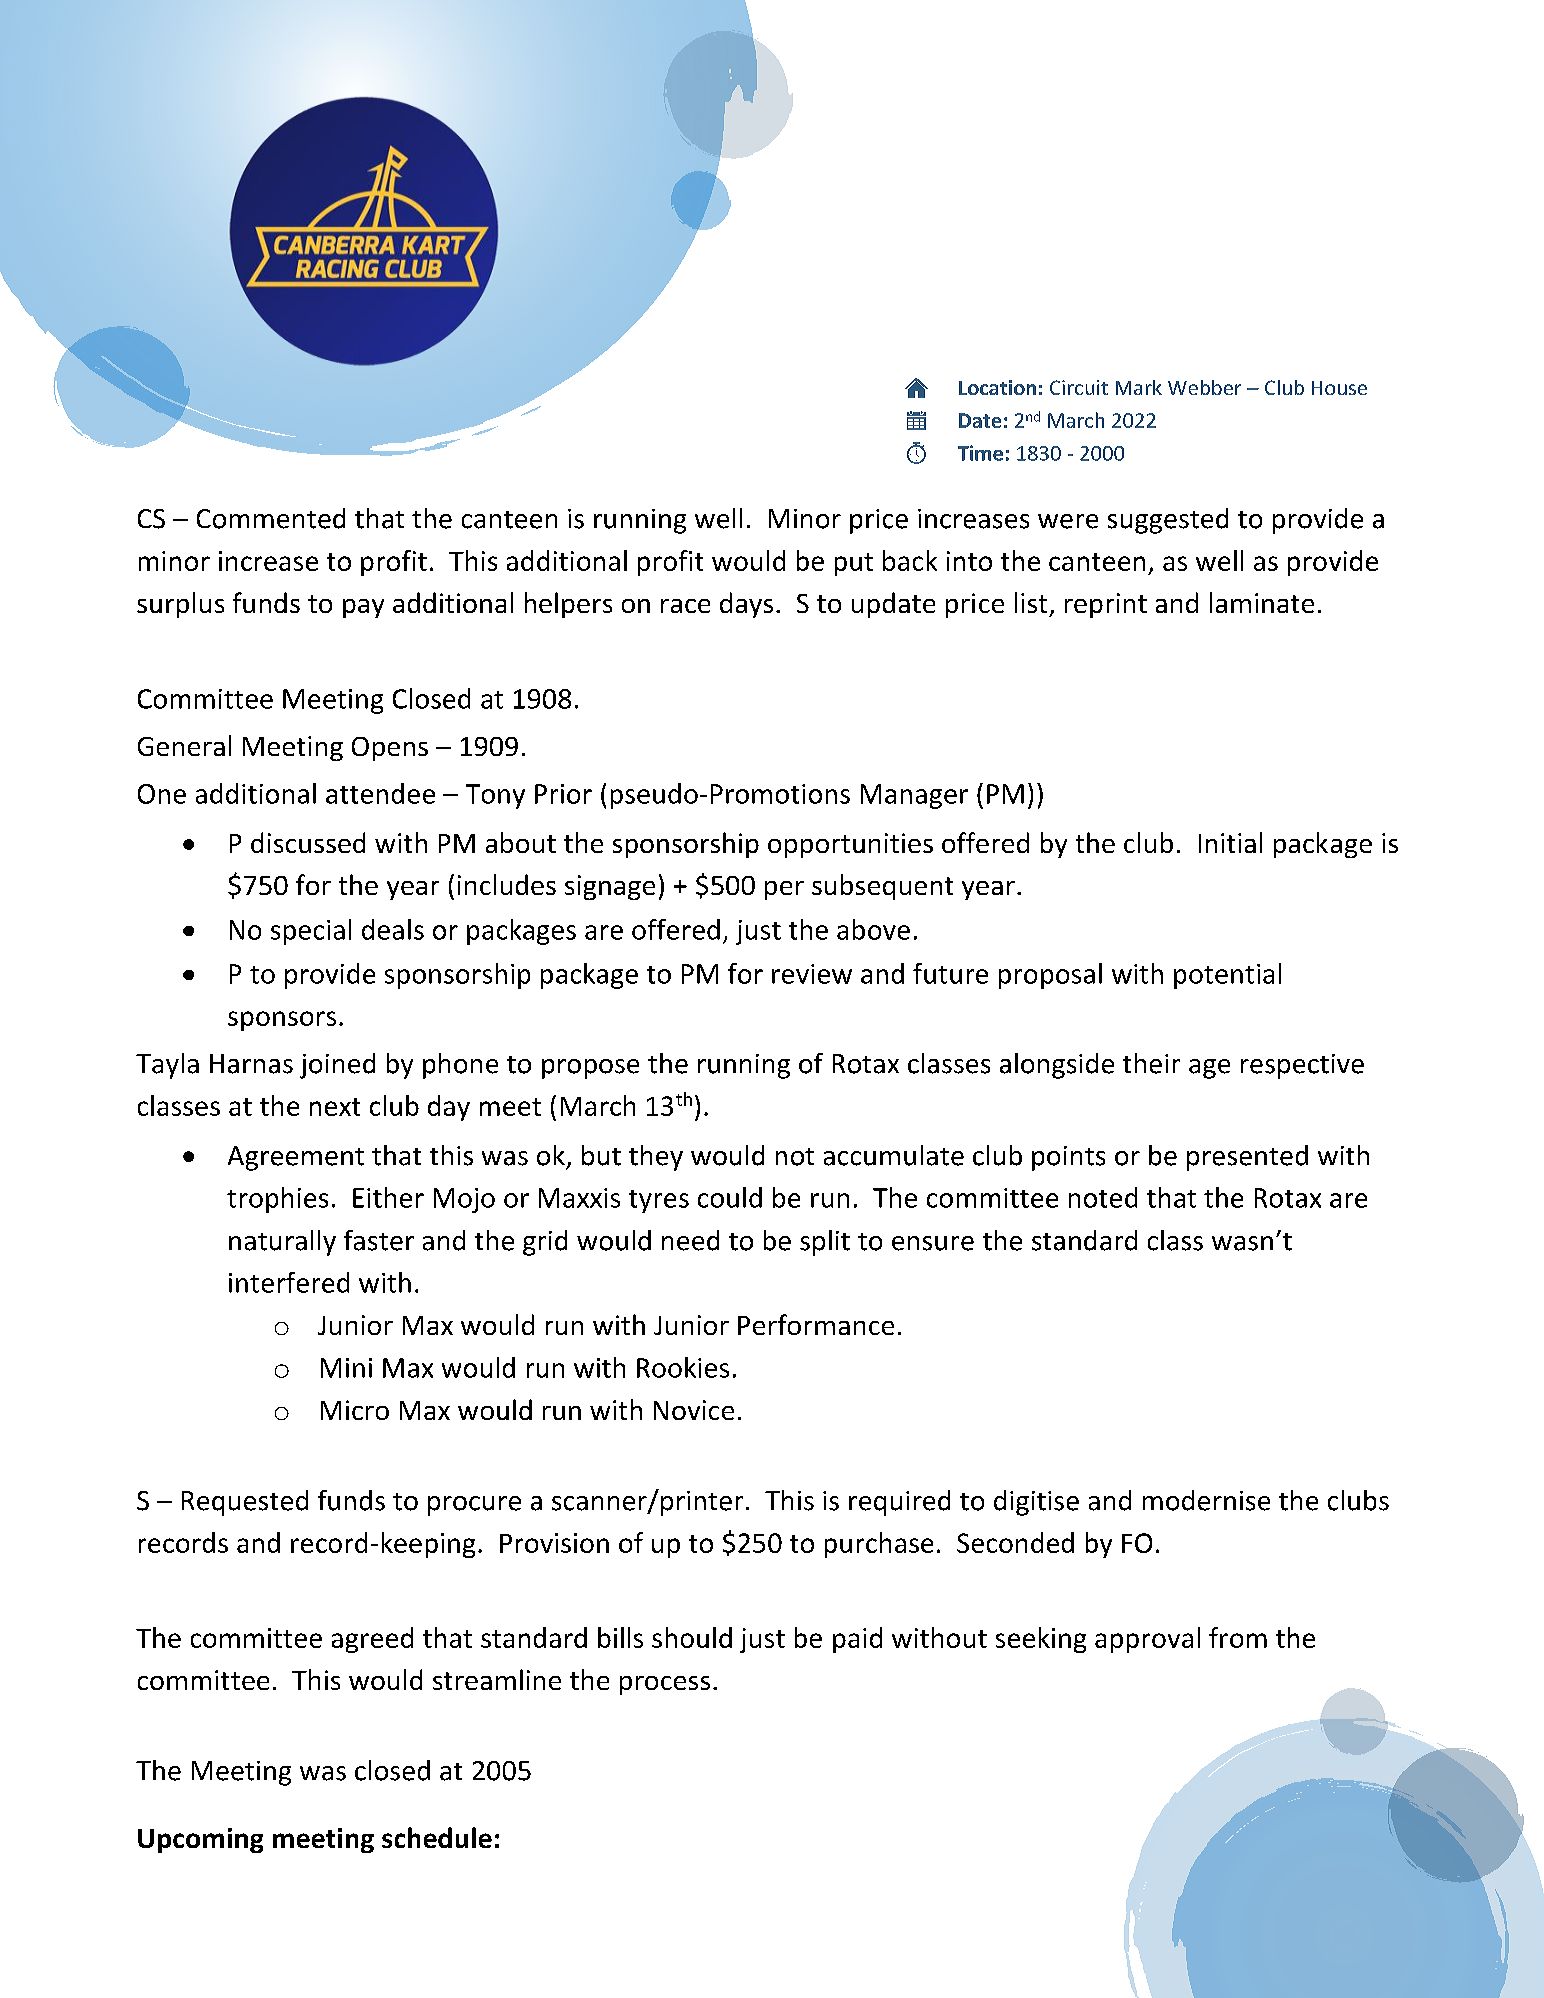 This document has width=1544, height=1998. I want to click on schedule, so click(437, 1837).
